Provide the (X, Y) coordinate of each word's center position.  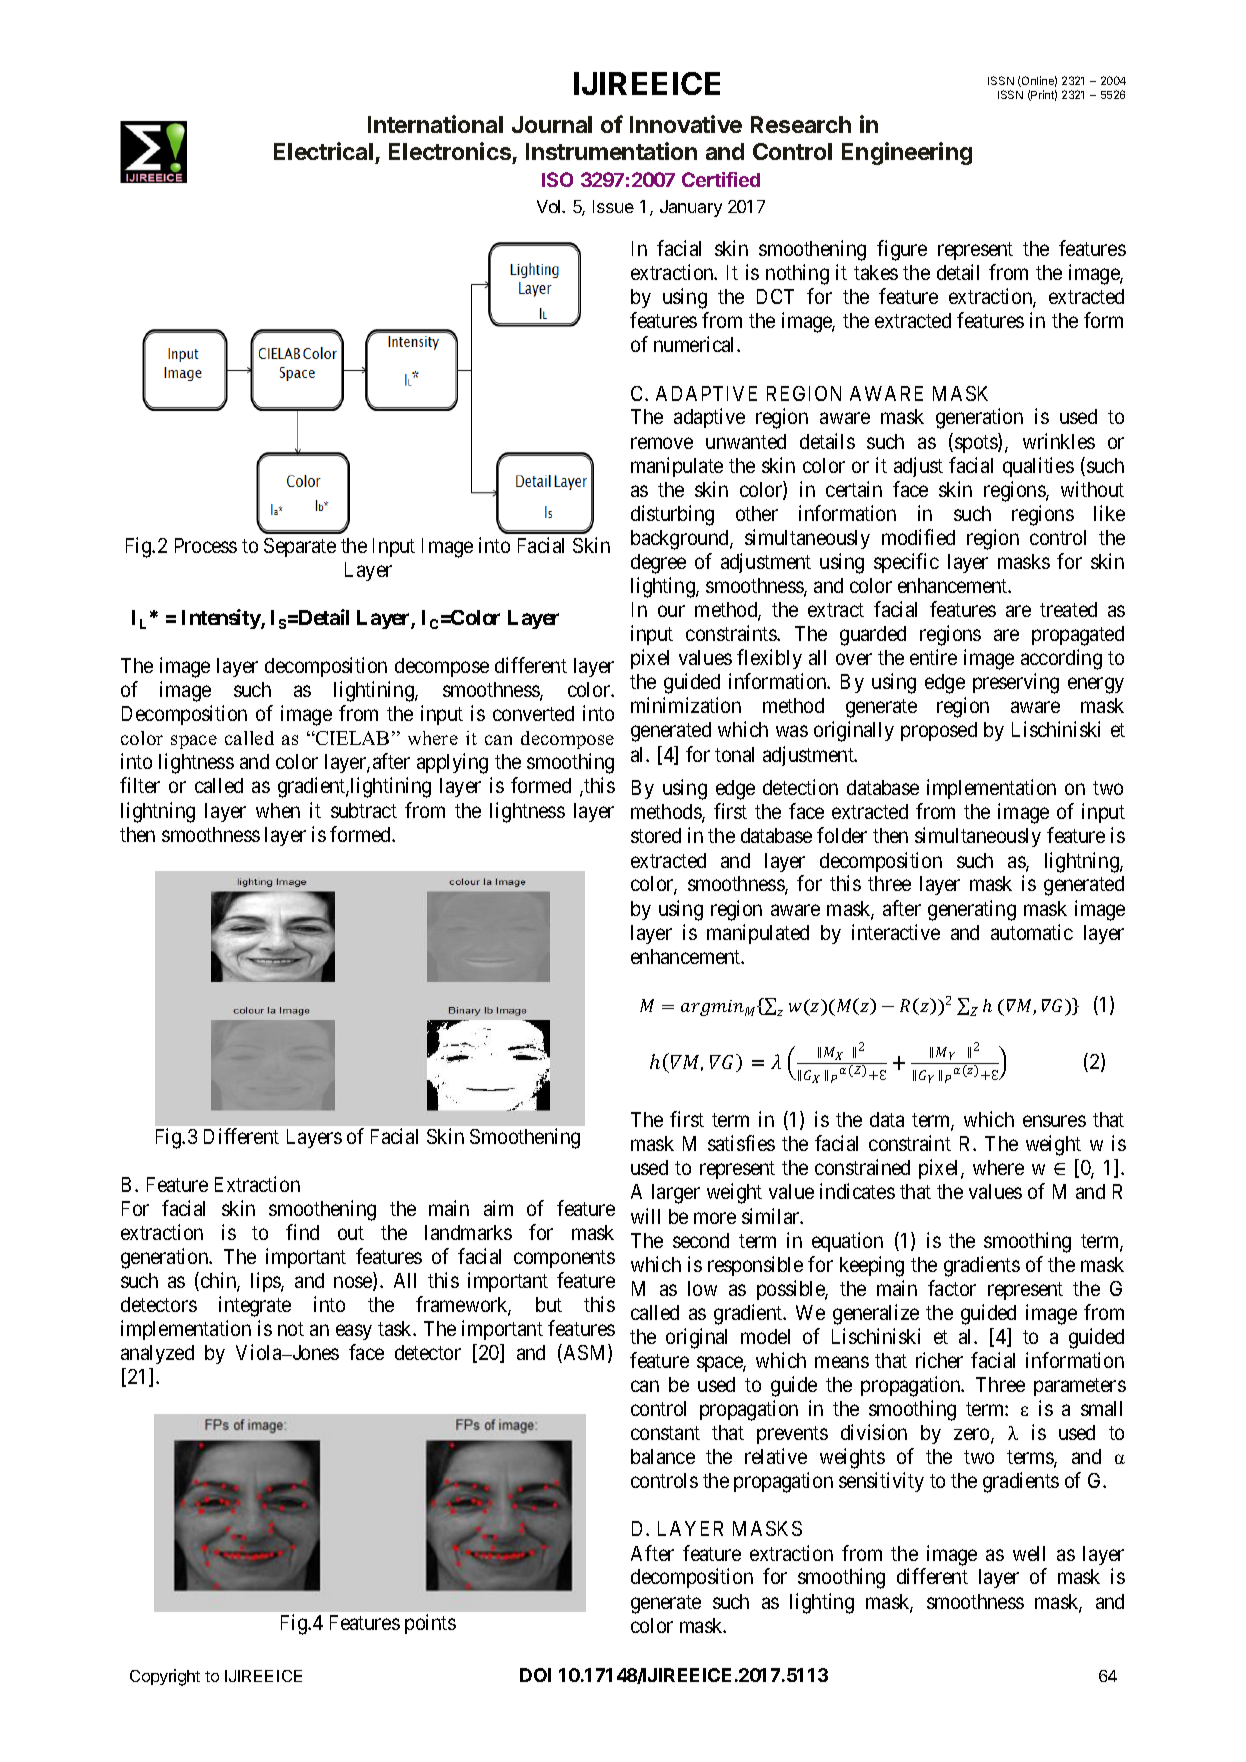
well (1029, 1553)
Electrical (323, 151)
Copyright (165, 1677)
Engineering (907, 153)
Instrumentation (611, 151)
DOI (535, 1675)
